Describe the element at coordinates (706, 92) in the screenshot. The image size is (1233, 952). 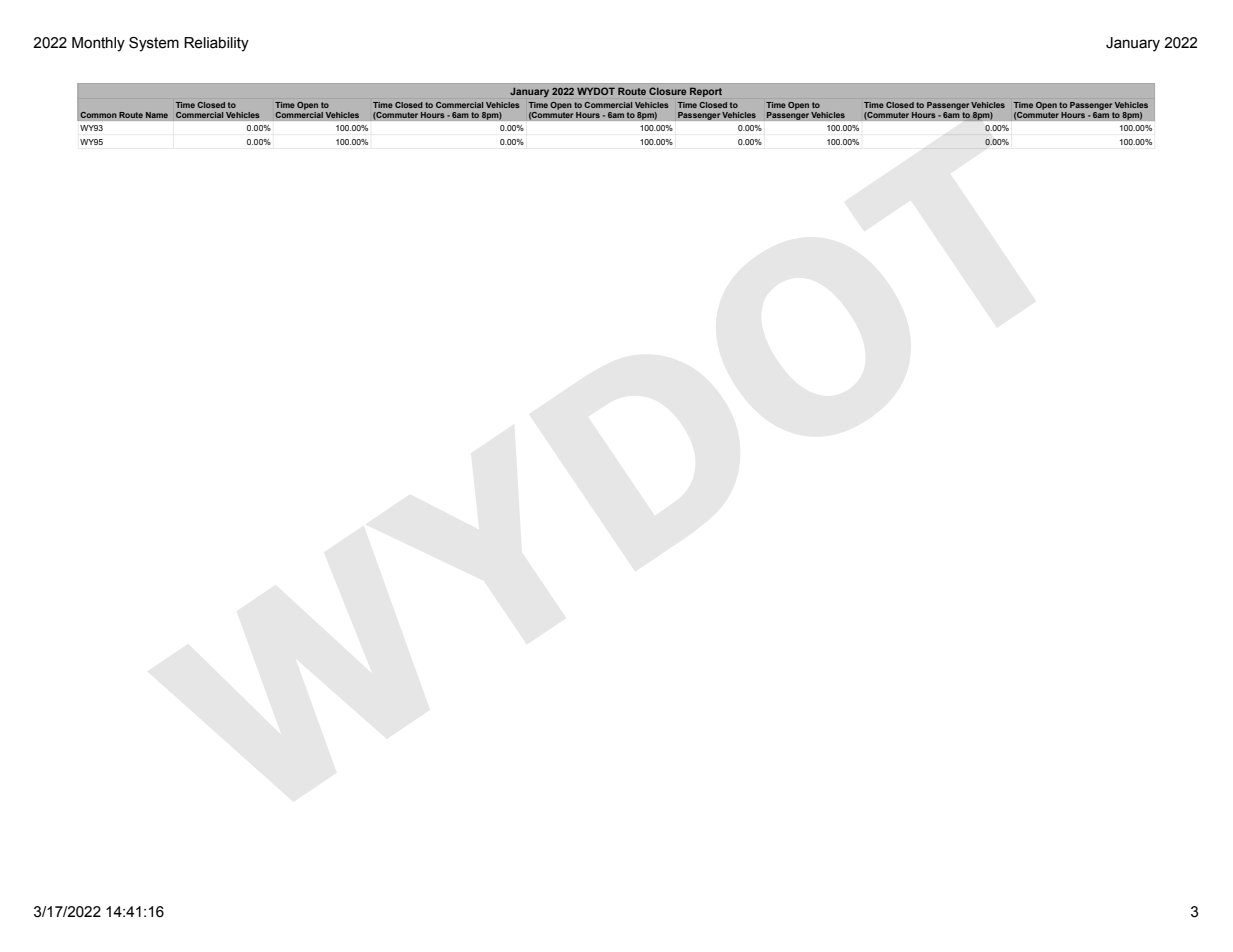
I see `Report` at that location.
